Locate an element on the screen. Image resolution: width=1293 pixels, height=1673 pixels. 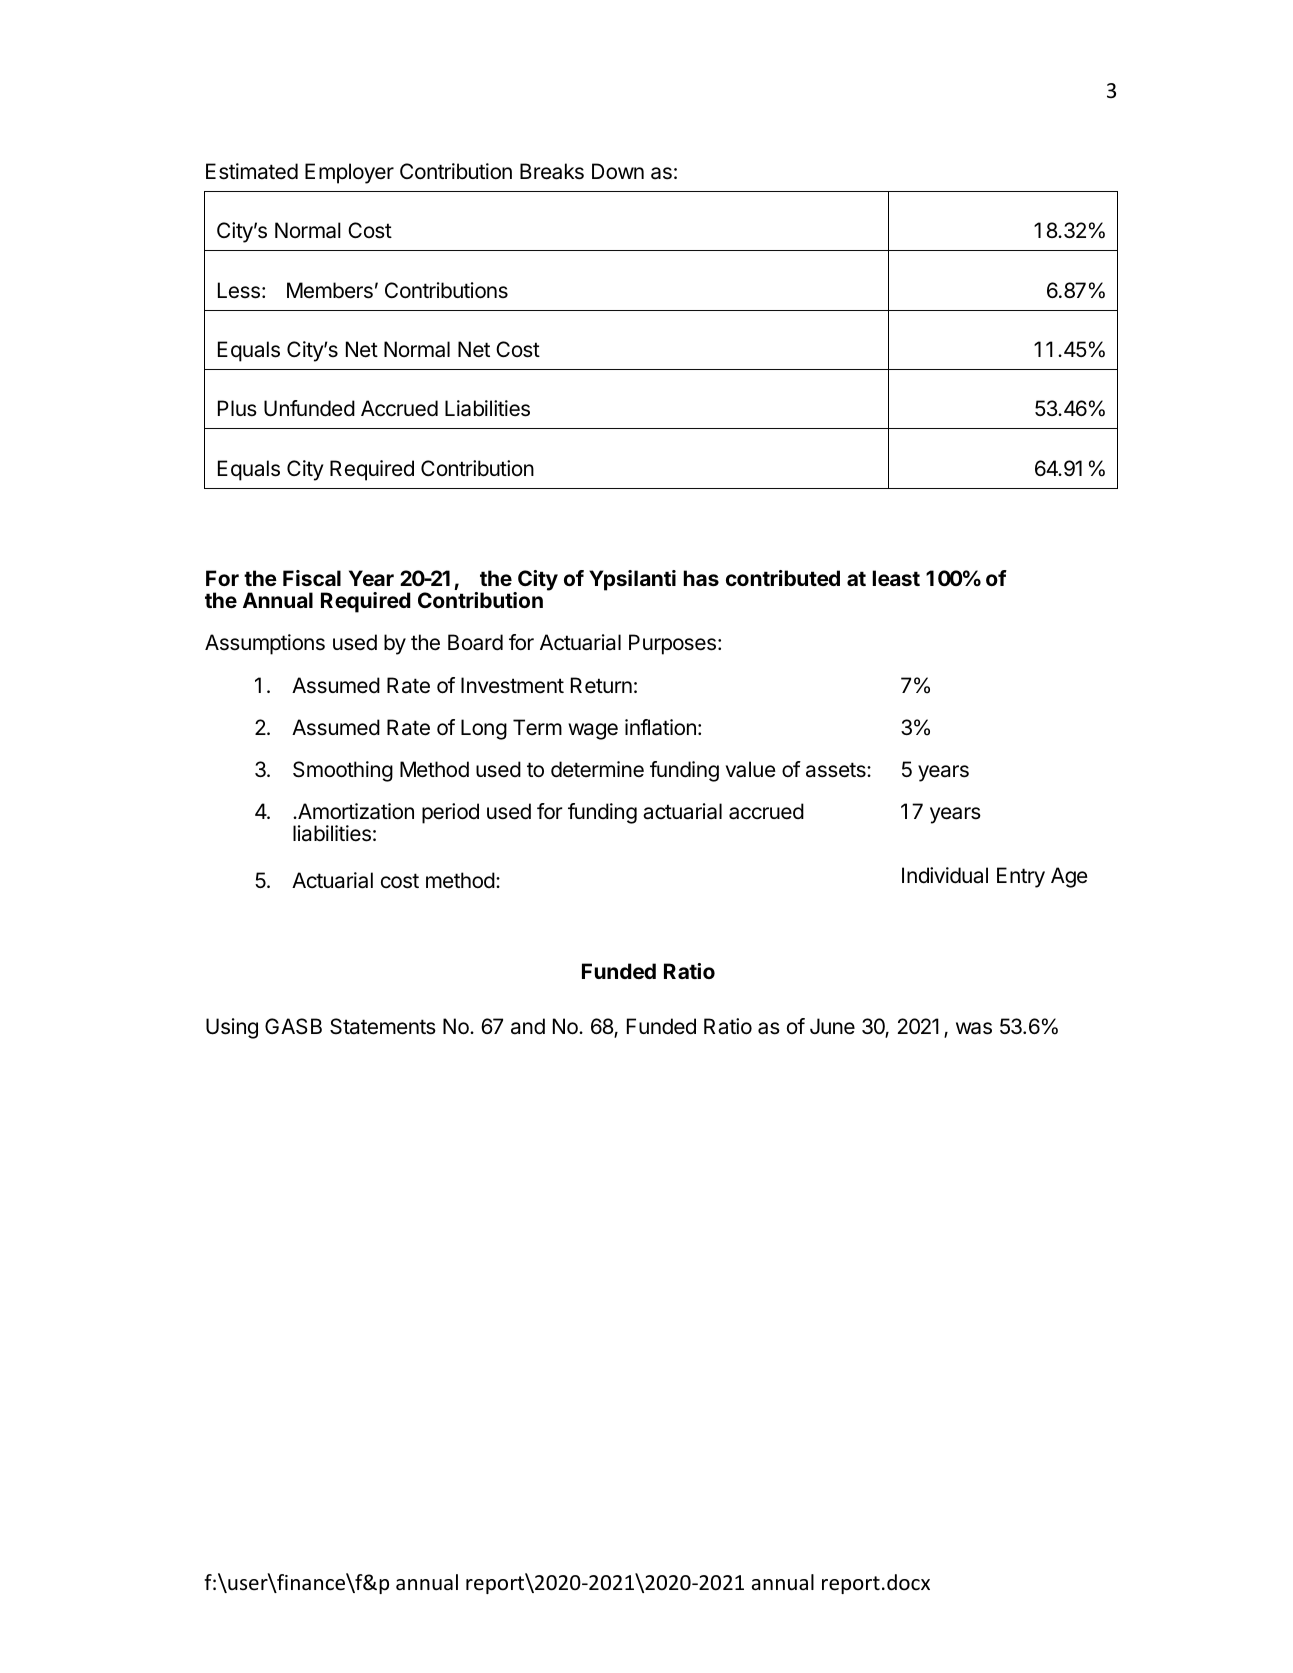
Down is located at coordinates (618, 171).
